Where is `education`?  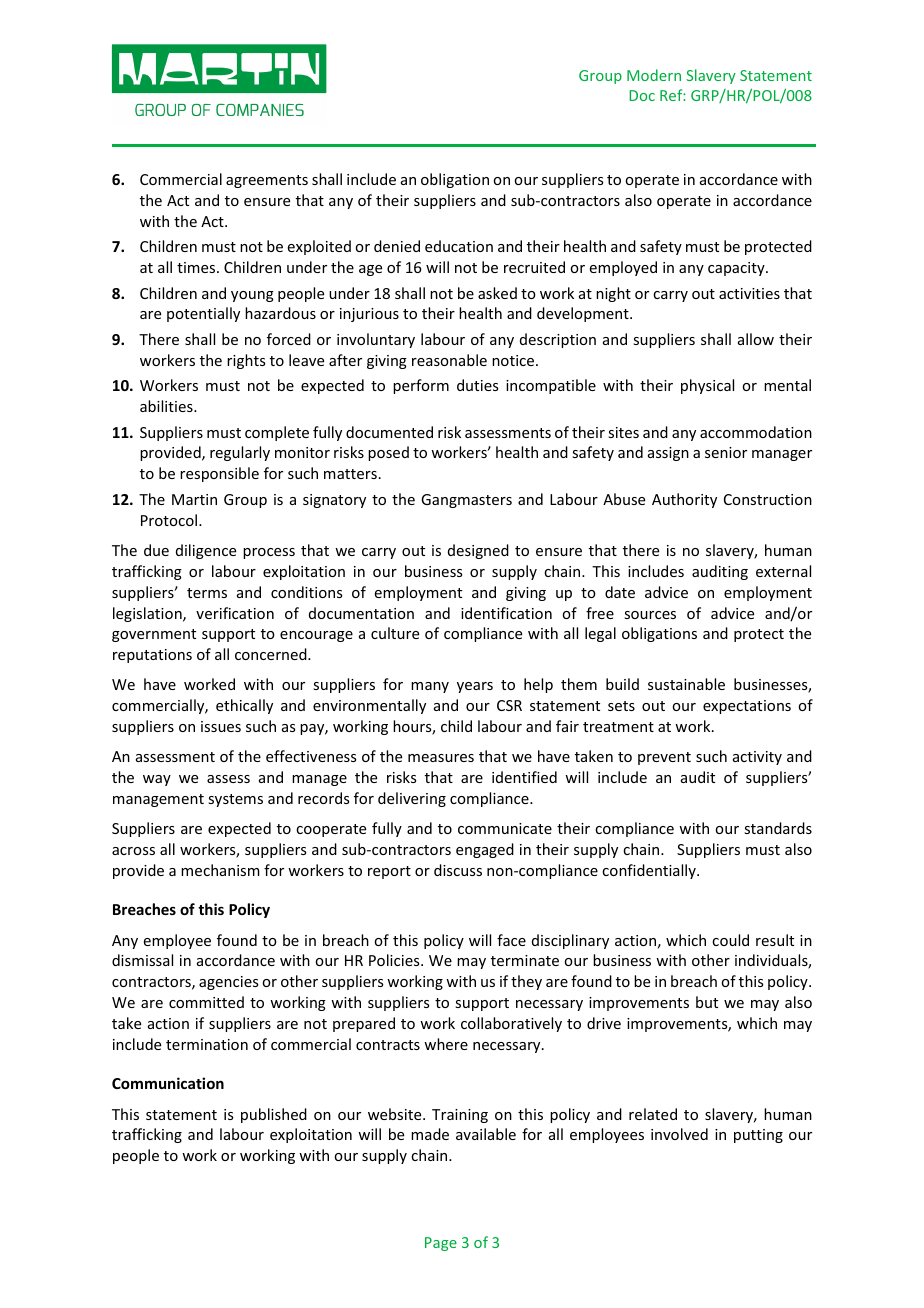
education is located at coordinates (459, 246).
